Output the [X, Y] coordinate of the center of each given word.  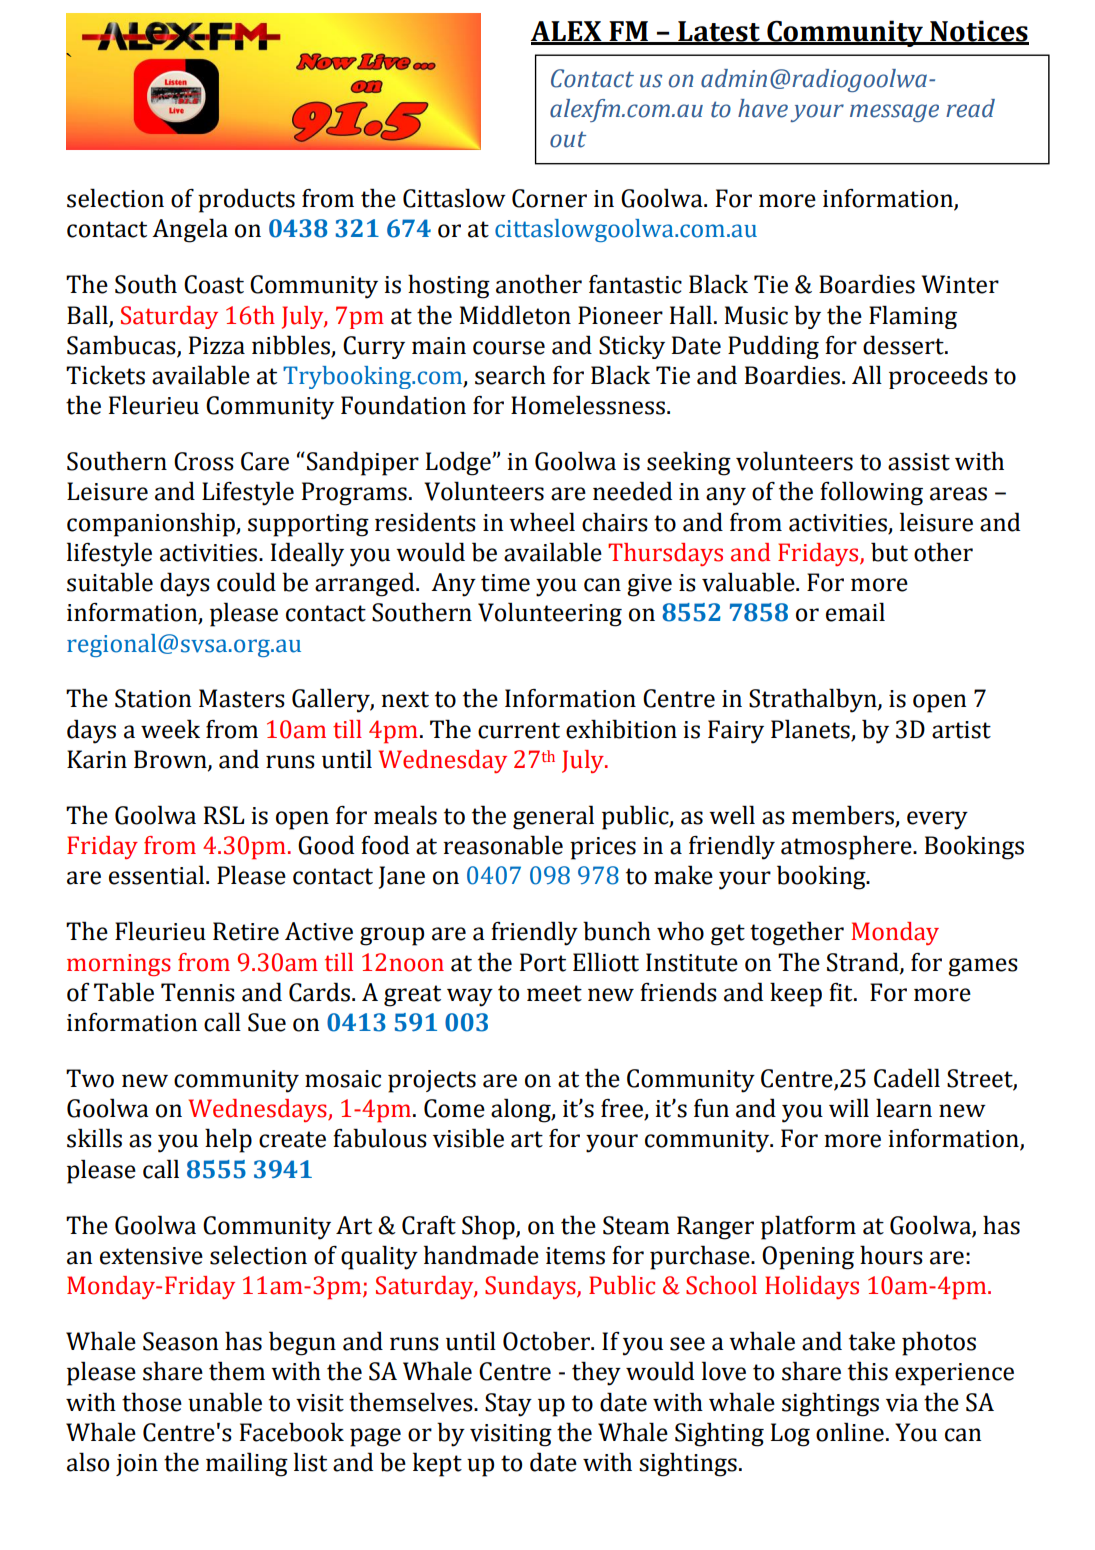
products [246, 200]
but [889, 552]
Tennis [198, 992]
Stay [508, 1405]
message [894, 113]
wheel [542, 522]
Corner [549, 198]
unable [225, 1402]
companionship [152, 524]
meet [554, 993]
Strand [864, 962]
